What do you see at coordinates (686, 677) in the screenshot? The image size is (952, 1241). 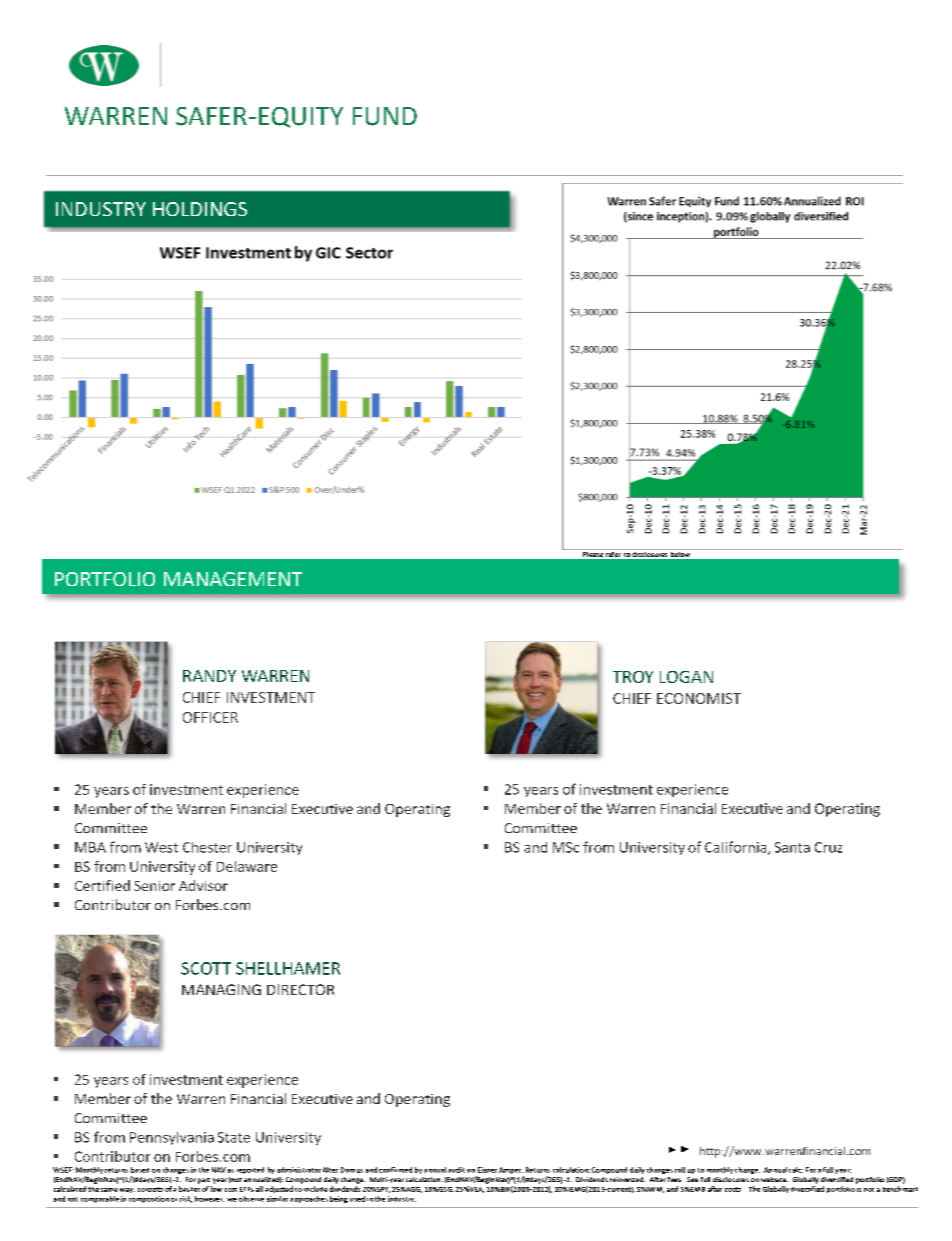 I see `LOGAN` at bounding box center [686, 677].
